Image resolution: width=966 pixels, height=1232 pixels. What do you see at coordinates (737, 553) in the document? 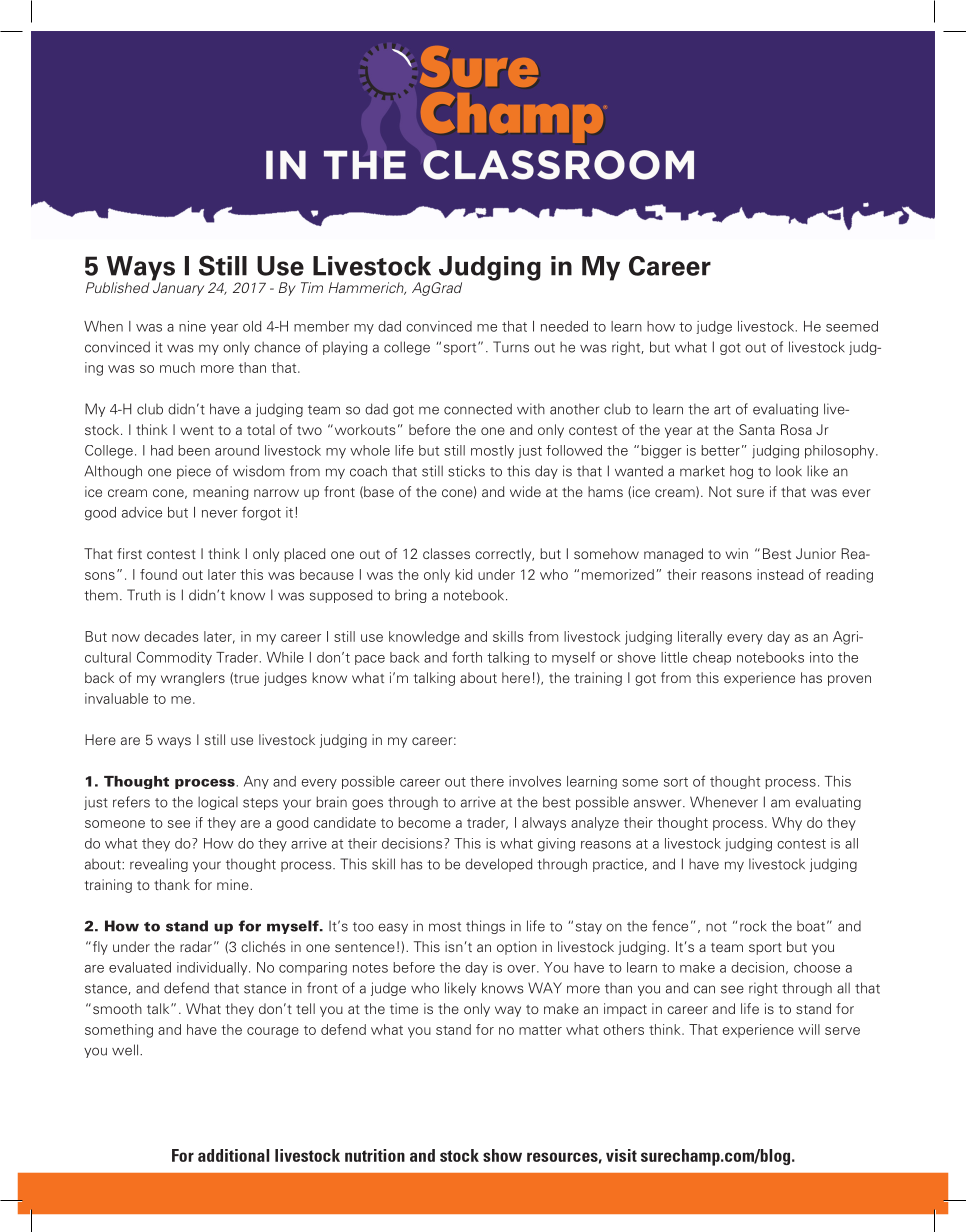
I see `win` at bounding box center [737, 553].
